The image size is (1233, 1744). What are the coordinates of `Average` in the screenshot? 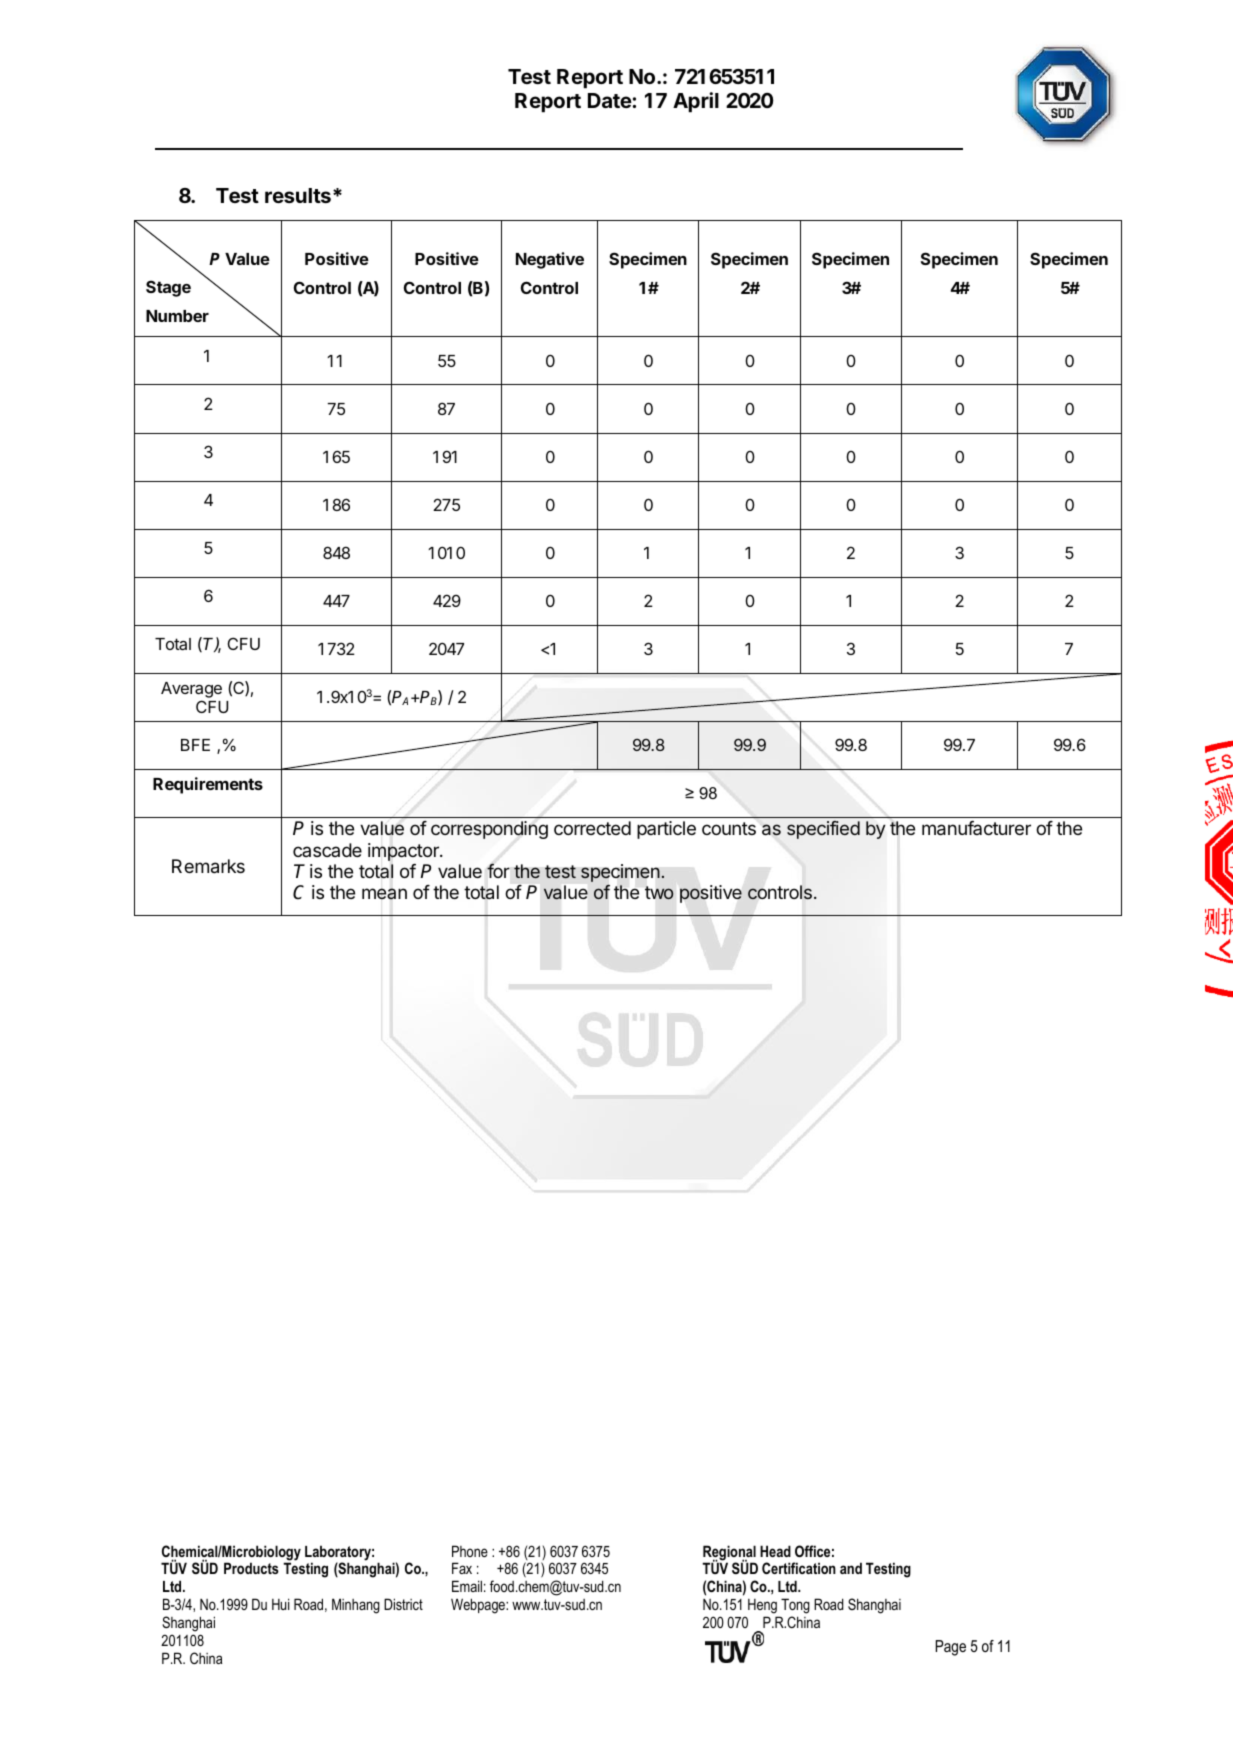 It's located at (191, 690).
